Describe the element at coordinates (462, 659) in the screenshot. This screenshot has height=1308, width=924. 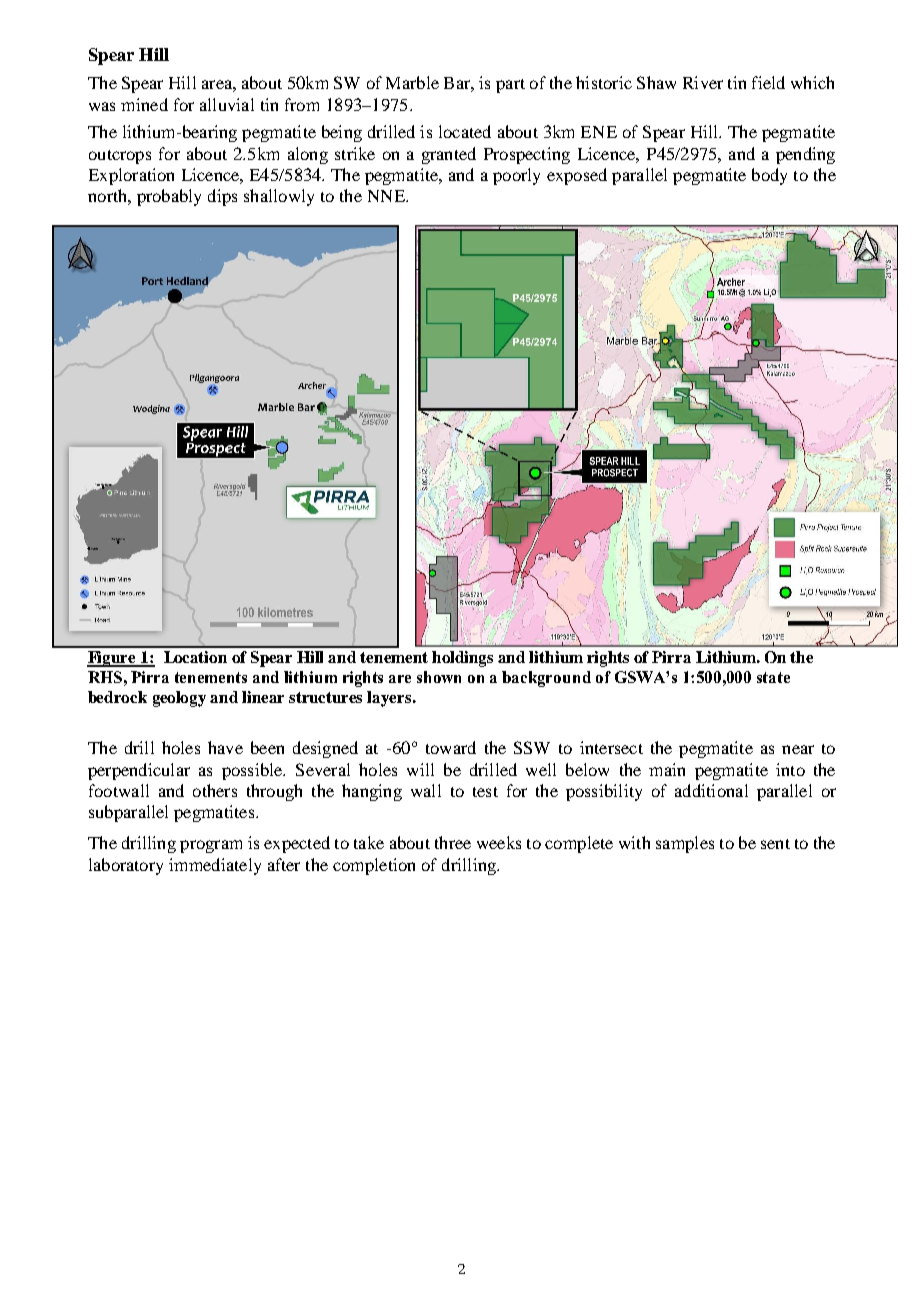
I see `holdings` at that location.
